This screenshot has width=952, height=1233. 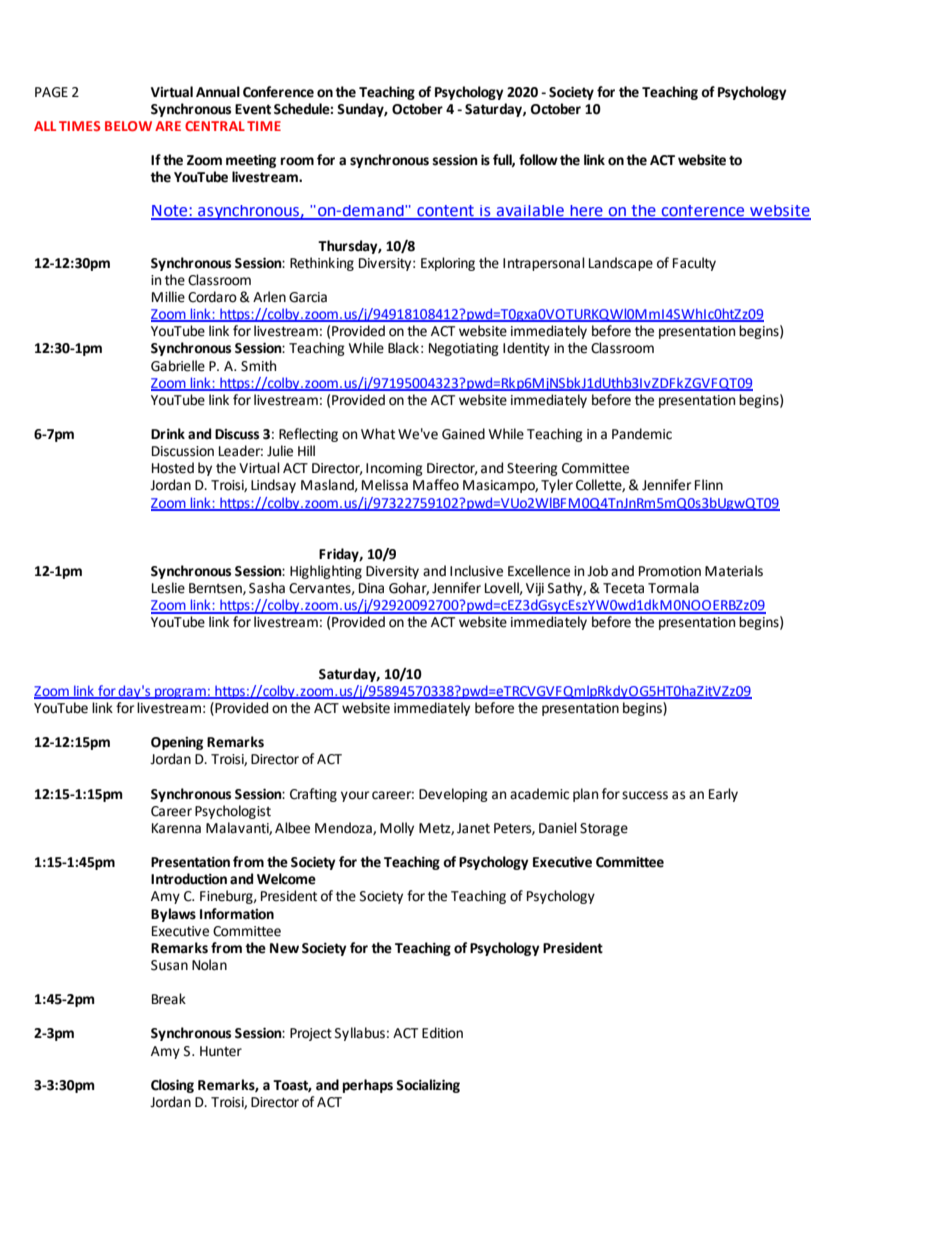 What do you see at coordinates (177, 743) in the screenshot?
I see `Opening` at bounding box center [177, 743].
